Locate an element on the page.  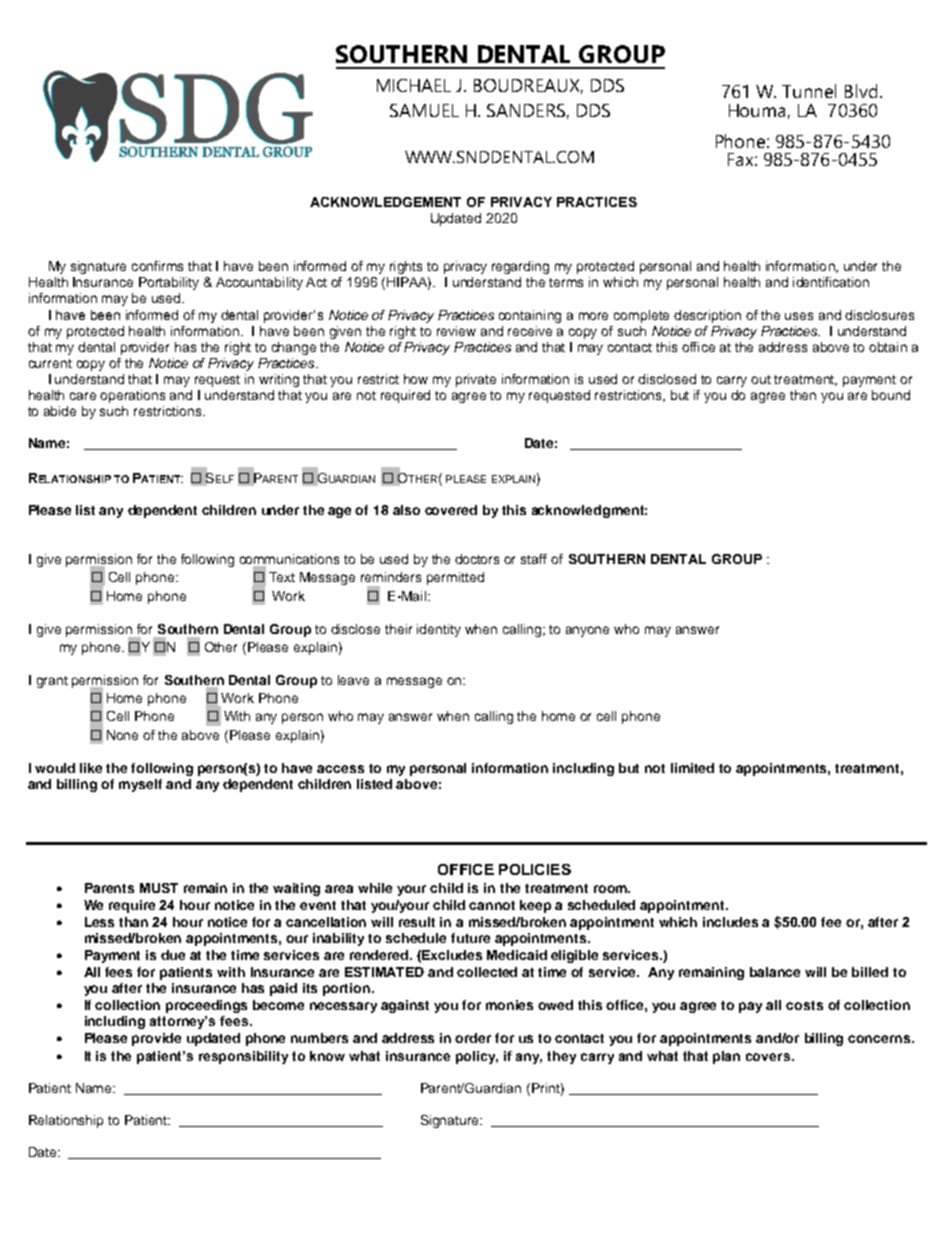
confirms is located at coordinates (157, 266).
